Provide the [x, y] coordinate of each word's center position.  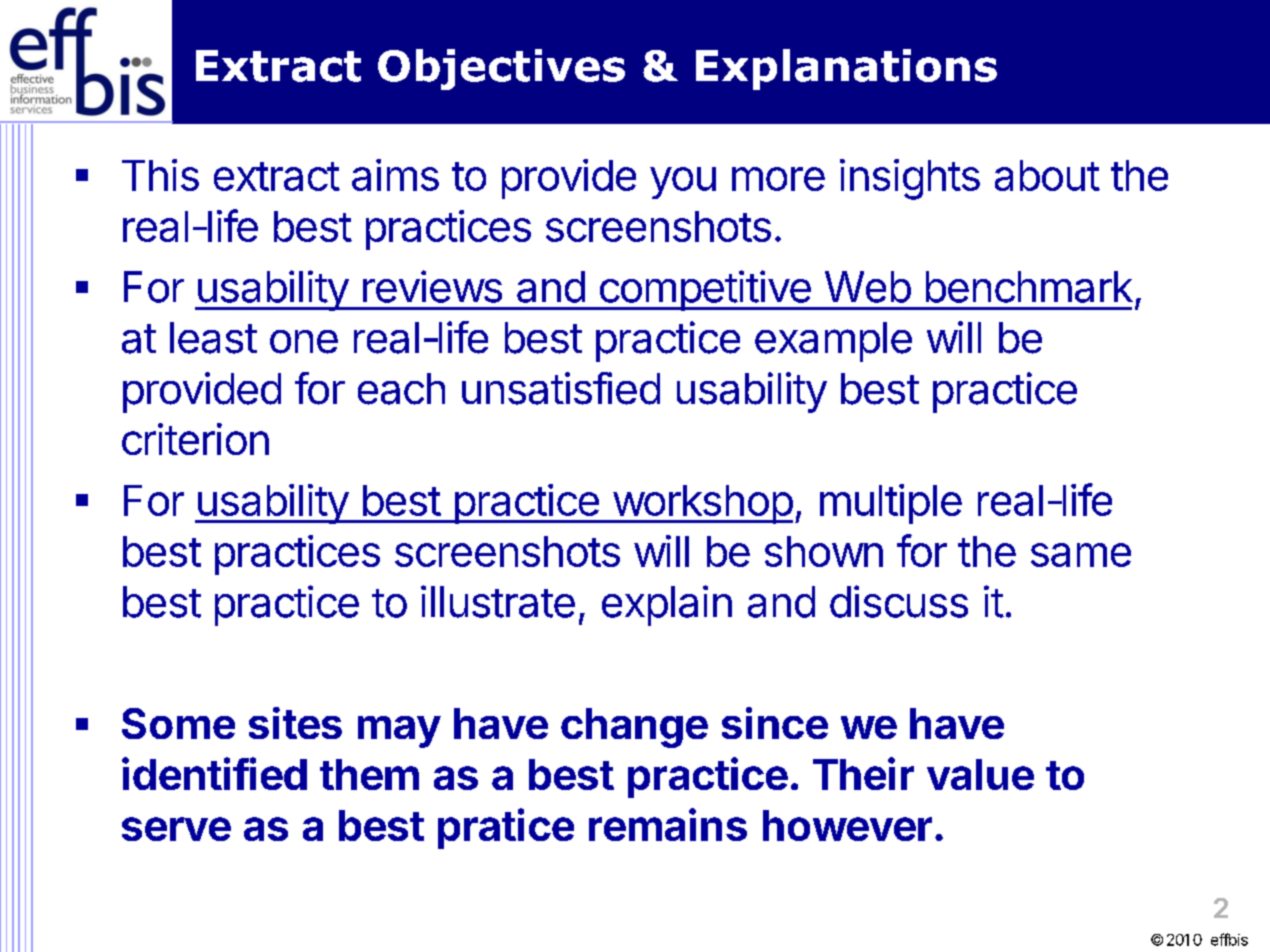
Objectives [501, 69]
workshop [701, 504]
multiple [891, 504]
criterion [195, 439]
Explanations [846, 69]
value [980, 774]
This [160, 175]
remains [668, 824]
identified [214, 773]
